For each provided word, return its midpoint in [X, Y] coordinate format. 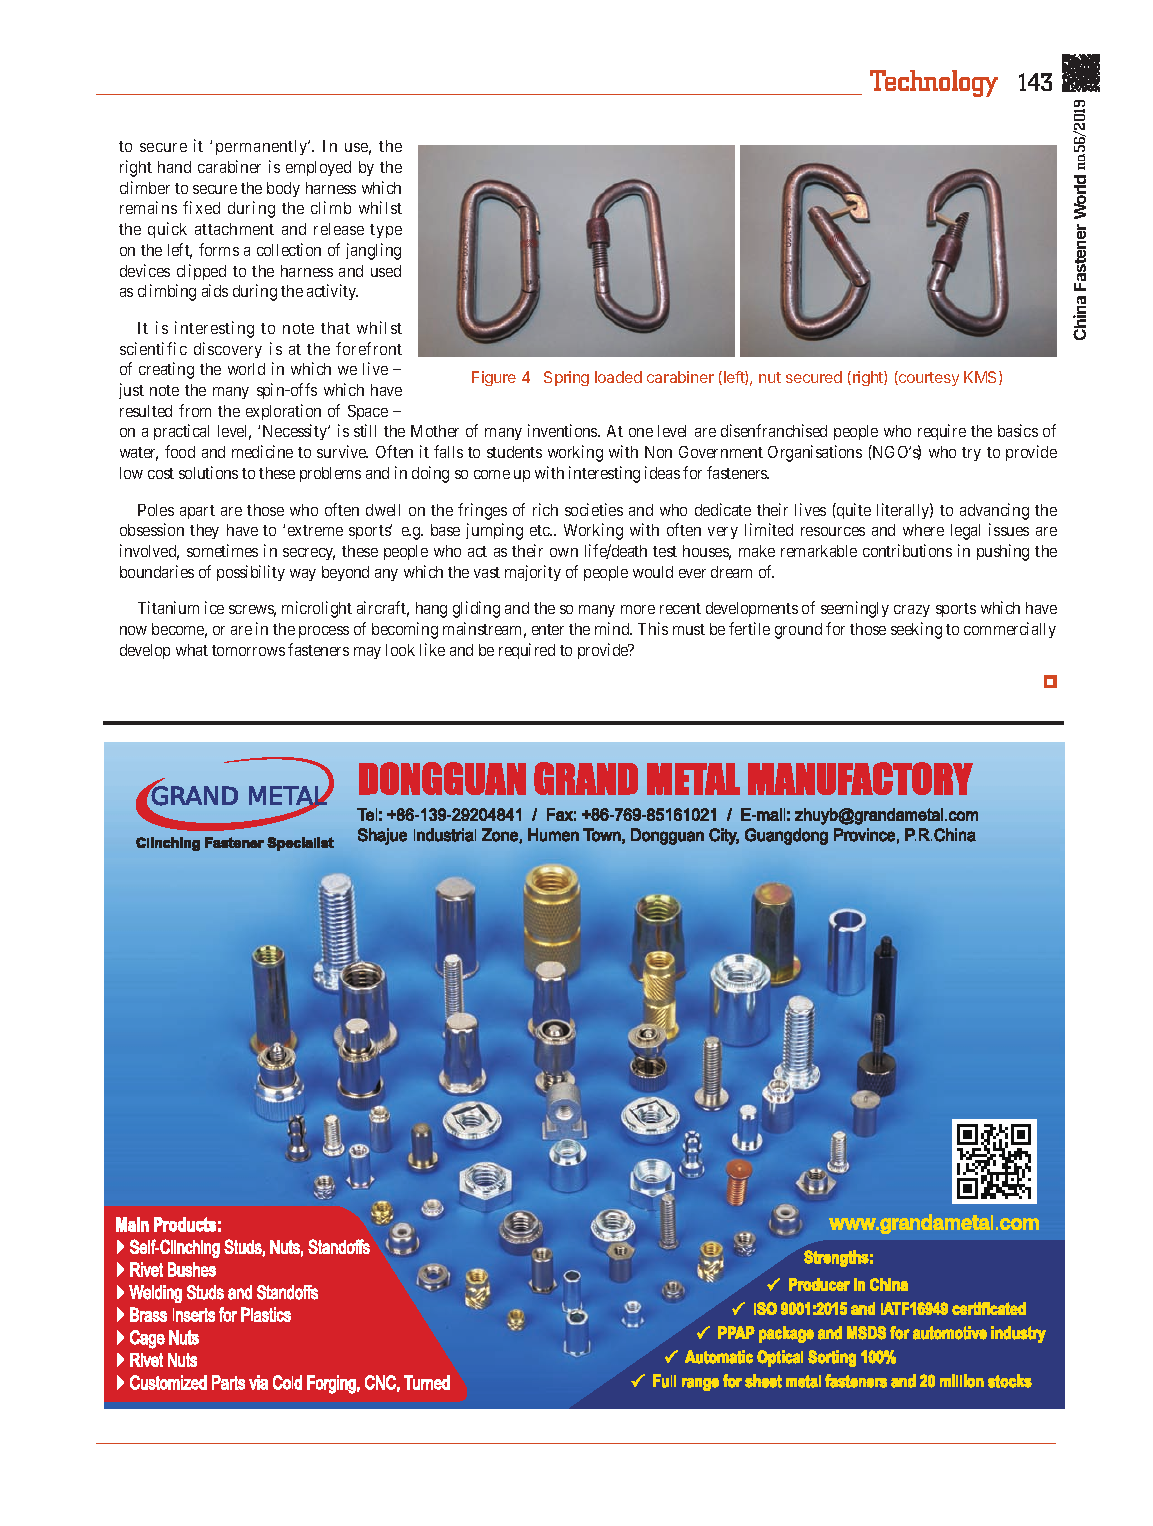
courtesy [928, 378]
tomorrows [248, 650]
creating [166, 370]
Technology [934, 83]
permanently [263, 147]
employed [318, 168]
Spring [566, 378]
